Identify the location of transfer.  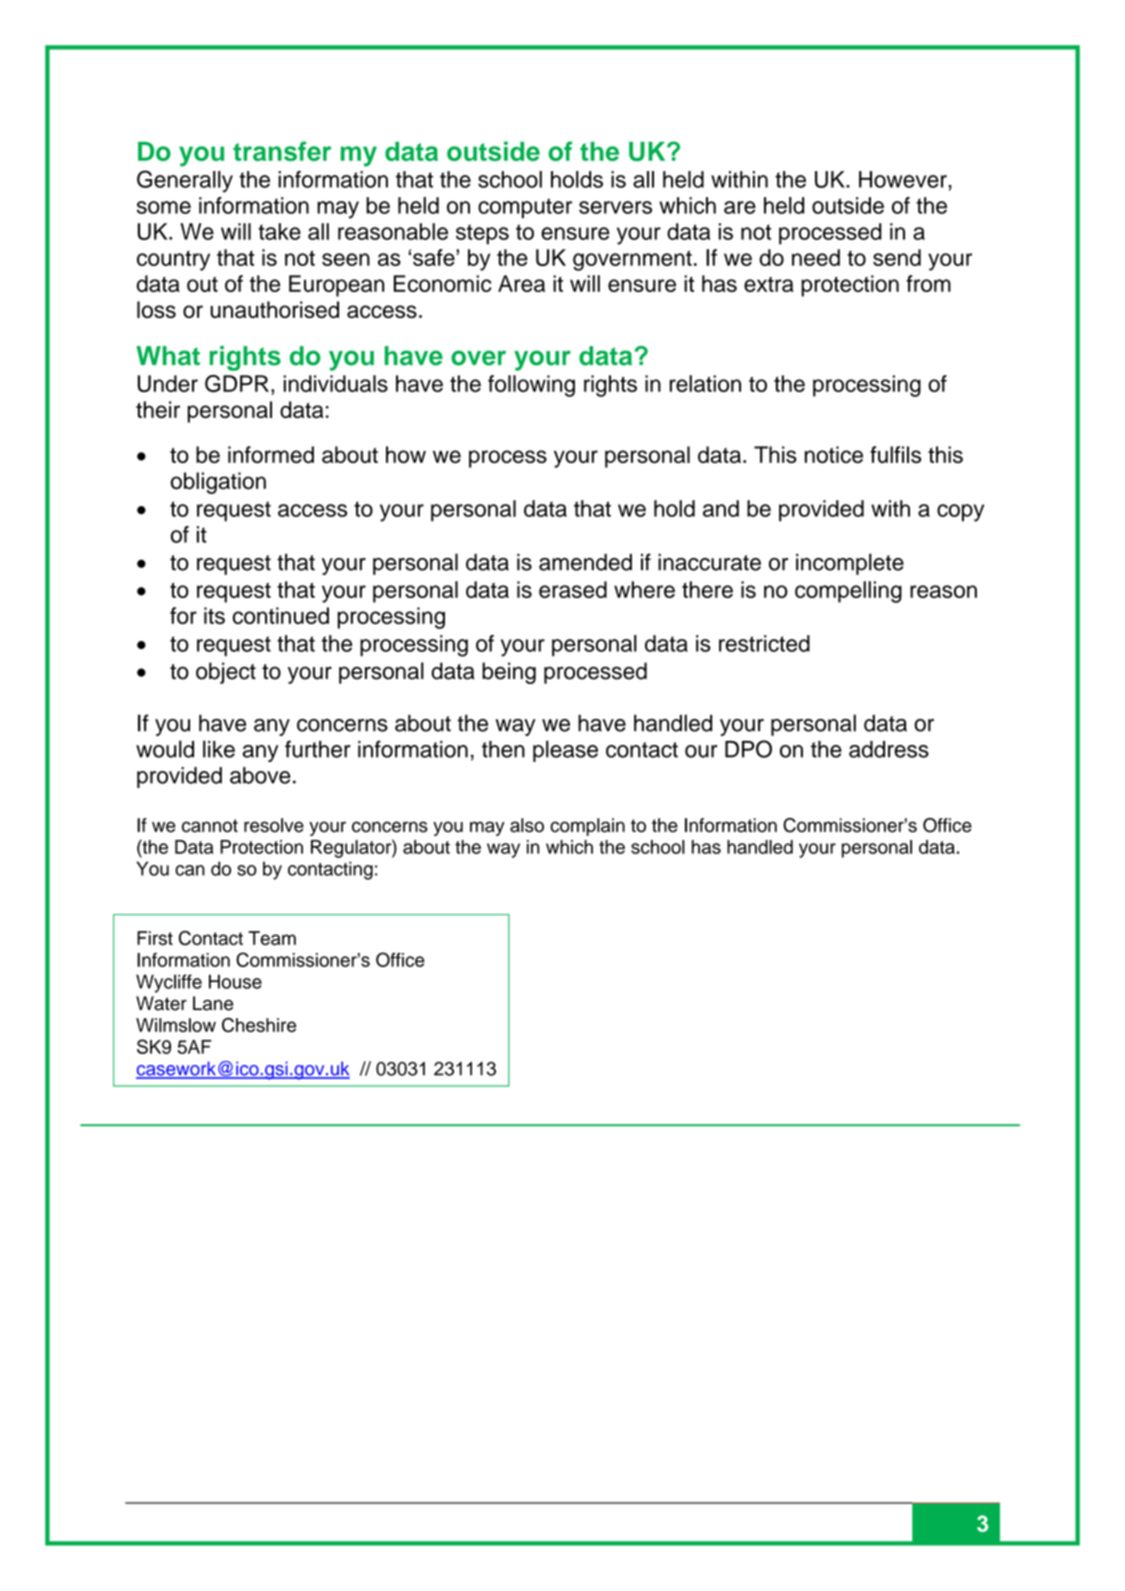
(282, 151).
